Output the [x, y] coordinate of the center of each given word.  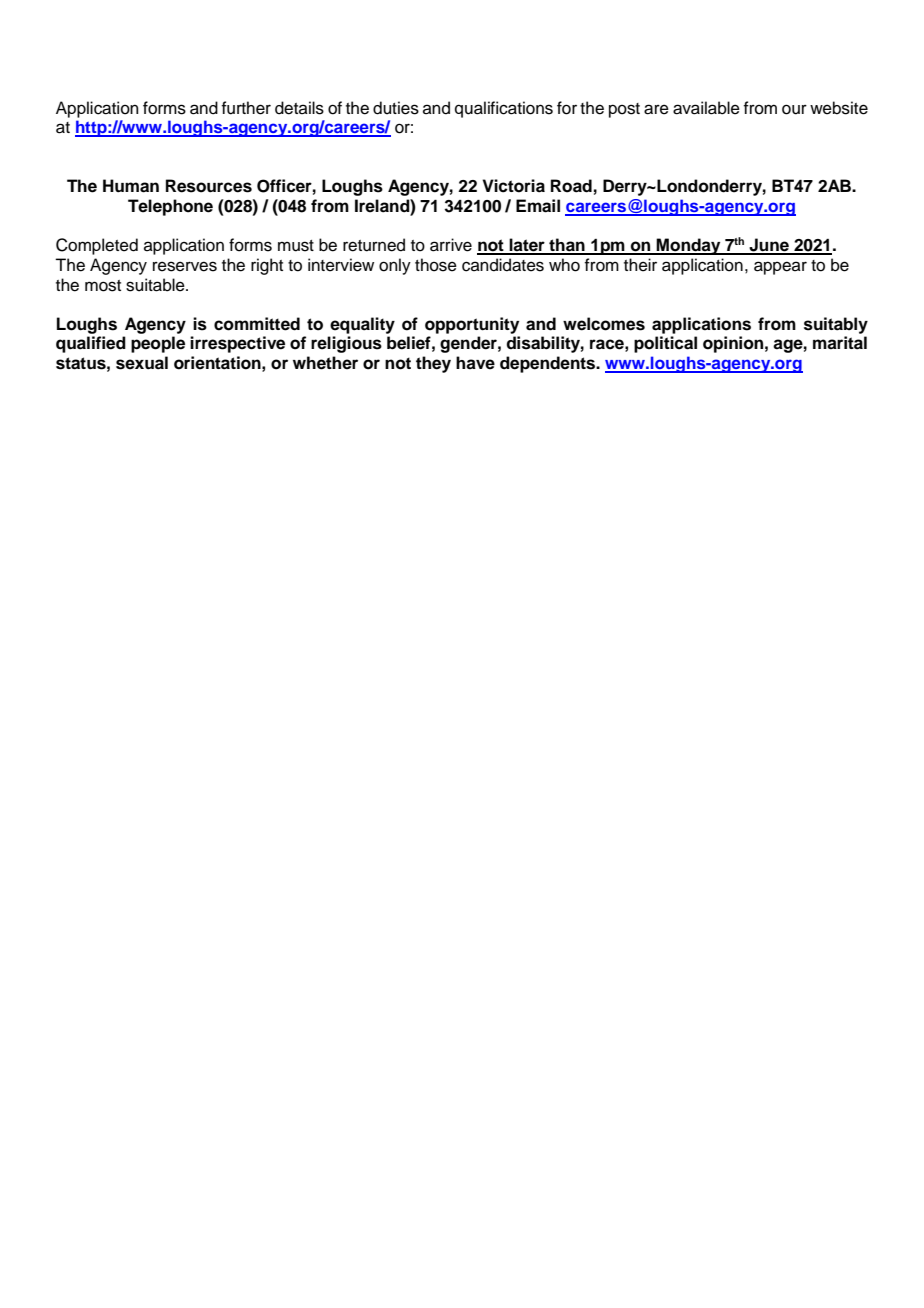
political [665, 344]
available [706, 108]
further [246, 108]
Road [571, 186]
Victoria [513, 186]
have [475, 363]
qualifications [504, 109]
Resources [209, 186]
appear [780, 268]
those [436, 265]
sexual [142, 363]
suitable [156, 285]
